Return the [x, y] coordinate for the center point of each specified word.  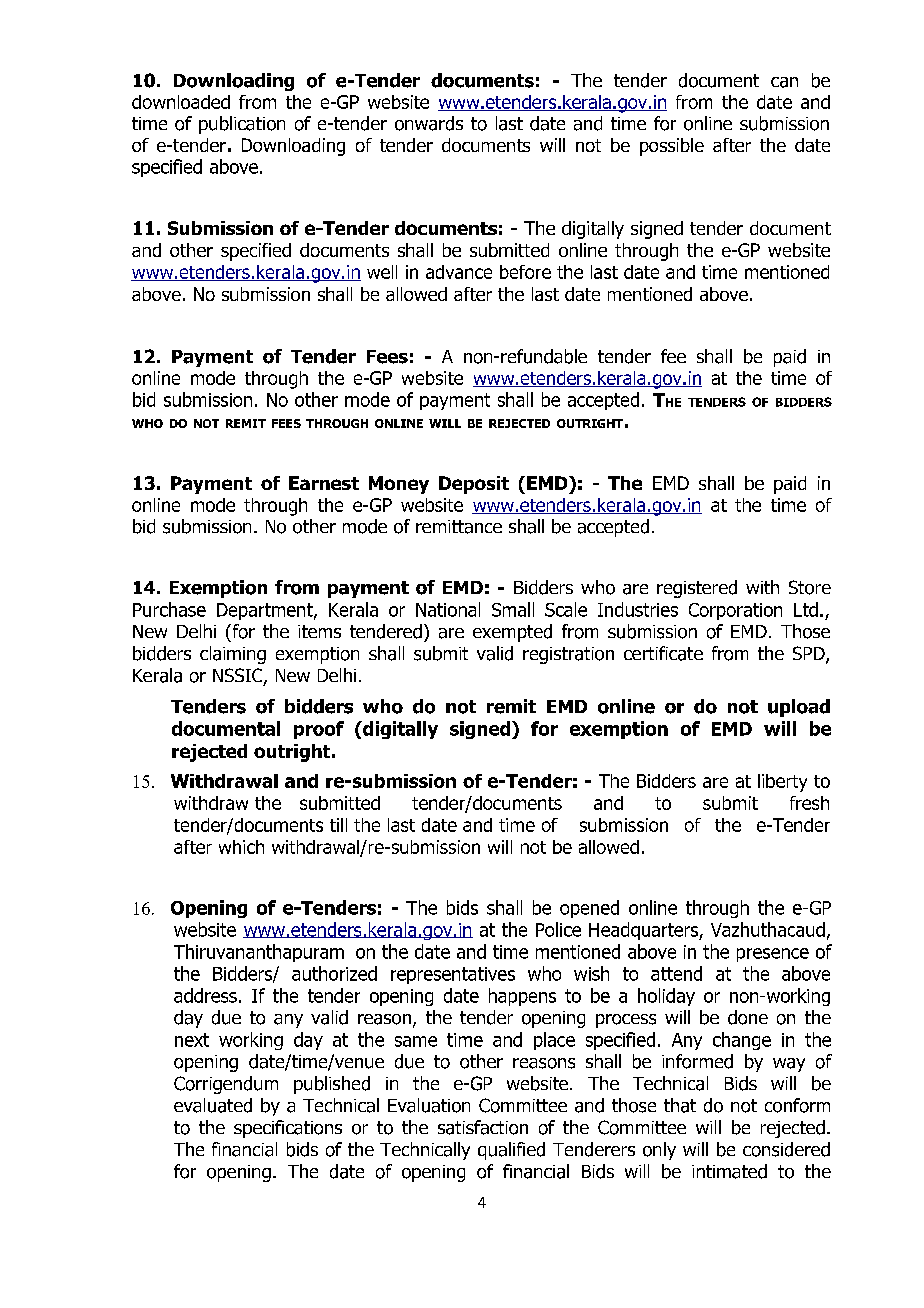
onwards [429, 123]
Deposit [474, 485]
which [241, 847]
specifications [288, 1129]
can [784, 82]
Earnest [324, 483]
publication [242, 125]
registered [697, 589]
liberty [782, 783]
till [338, 825]
